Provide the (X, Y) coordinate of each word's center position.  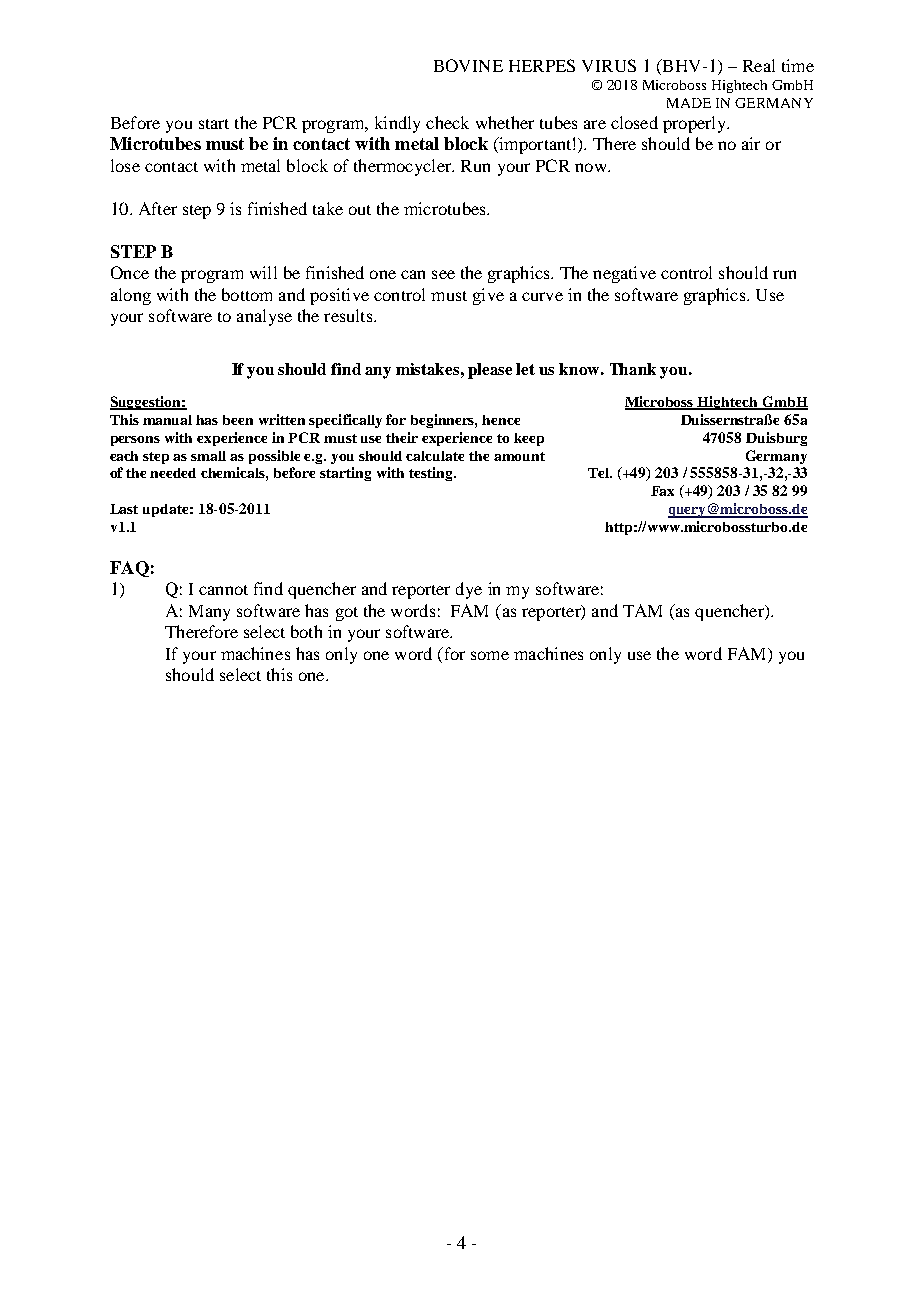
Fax (662, 491)
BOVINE (468, 65)
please (490, 371)
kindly (397, 124)
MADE (689, 103)
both (306, 631)
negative (624, 274)
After (158, 208)
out (360, 210)
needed (173, 473)
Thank (633, 369)
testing (432, 474)
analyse (264, 317)
